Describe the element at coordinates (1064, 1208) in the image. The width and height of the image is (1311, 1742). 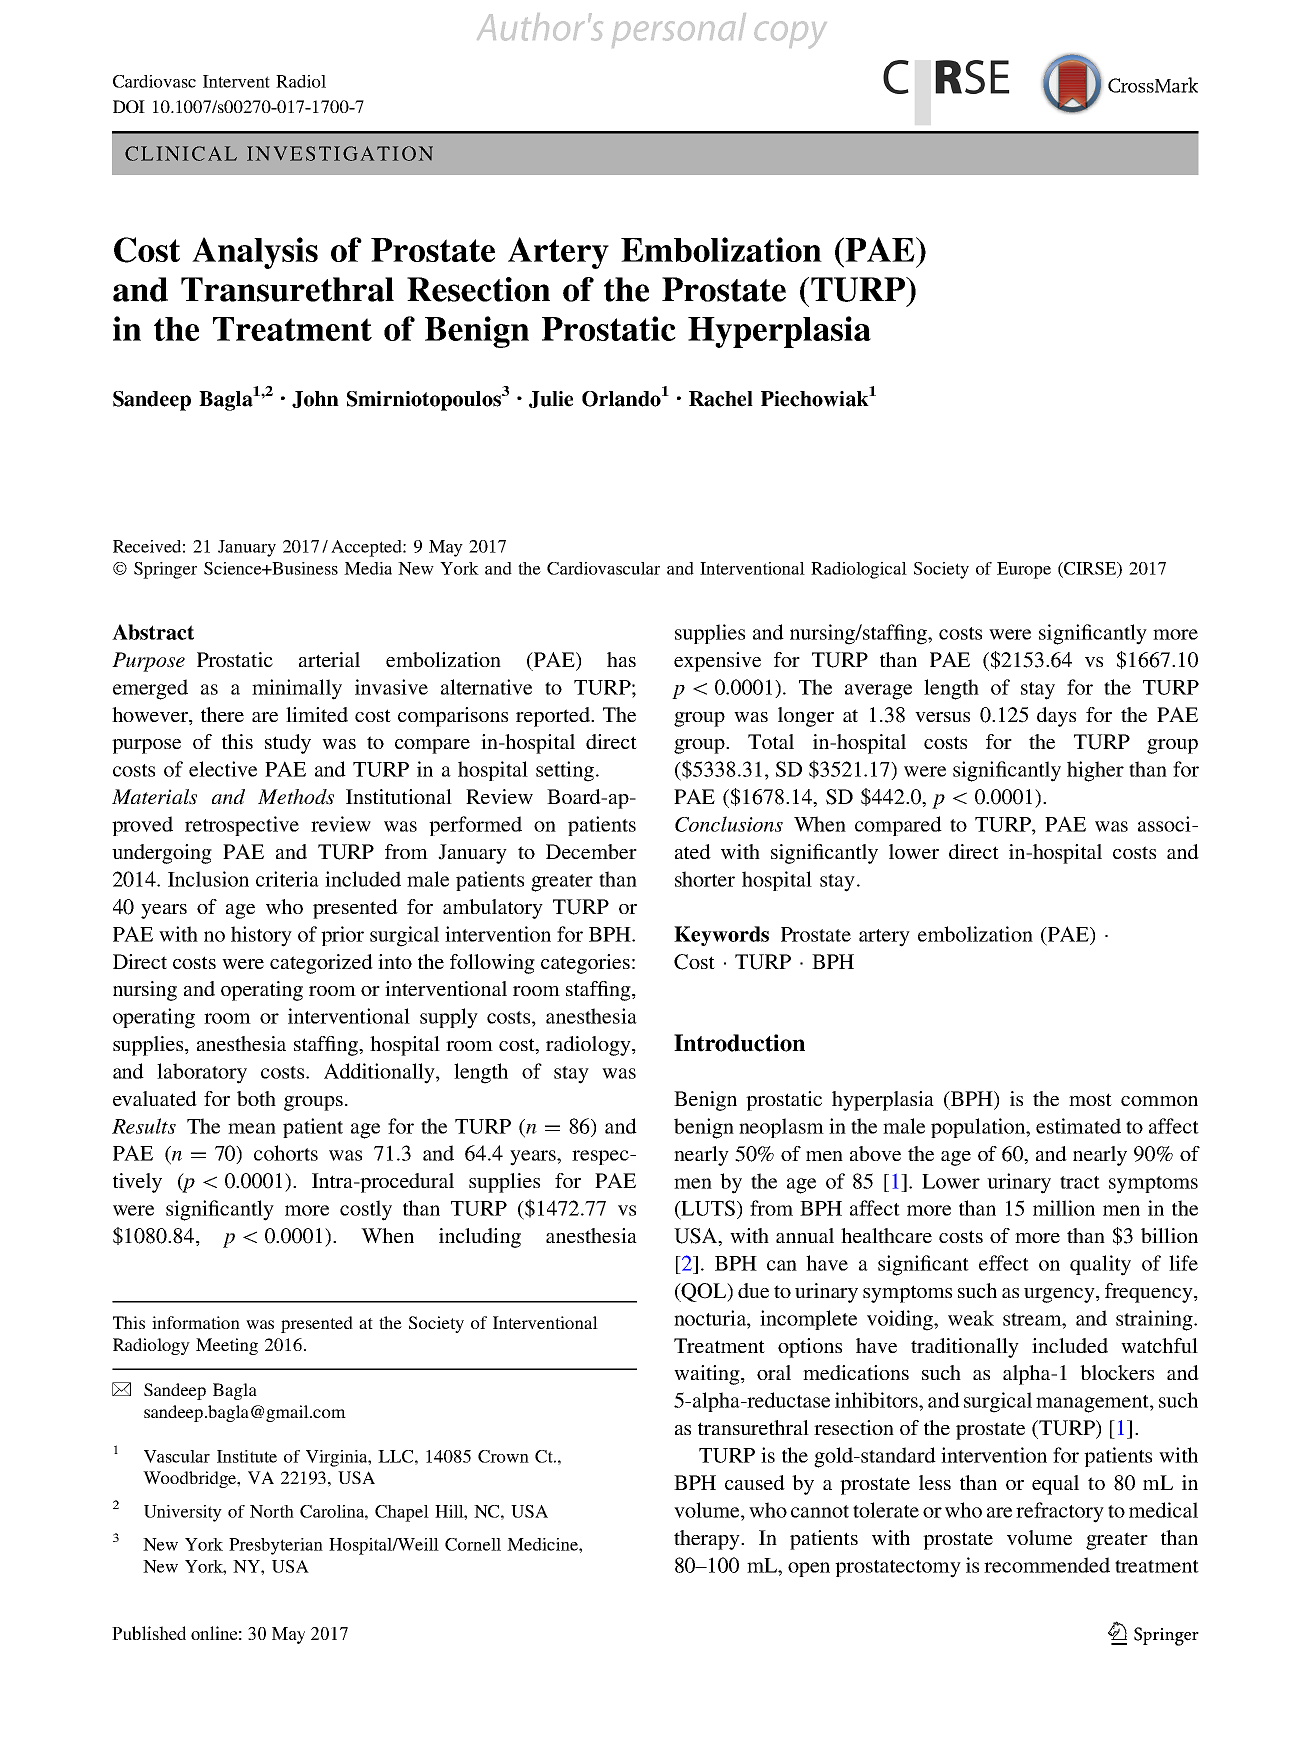
I see `million` at that location.
